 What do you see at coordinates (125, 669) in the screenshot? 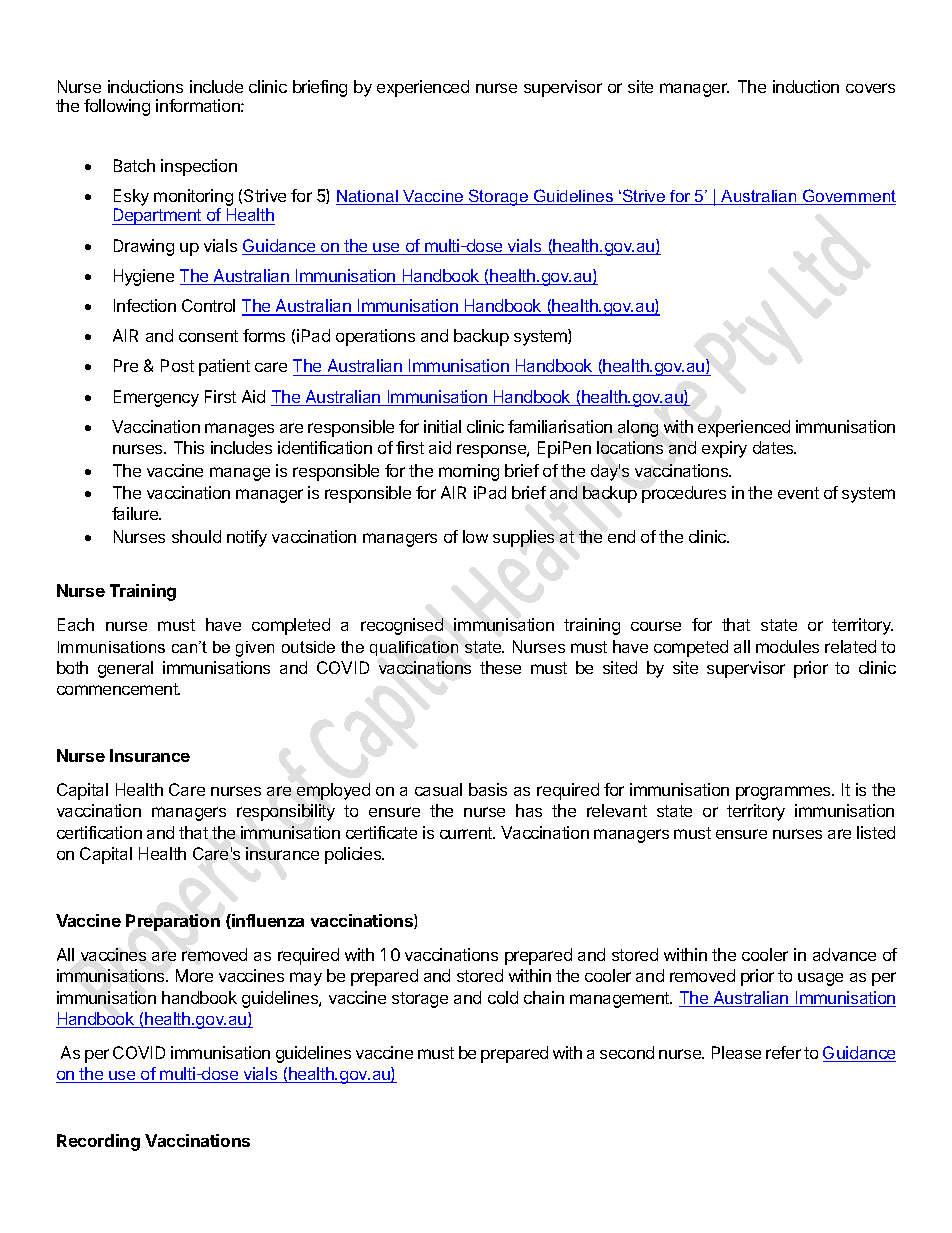
I see `general` at bounding box center [125, 669].
